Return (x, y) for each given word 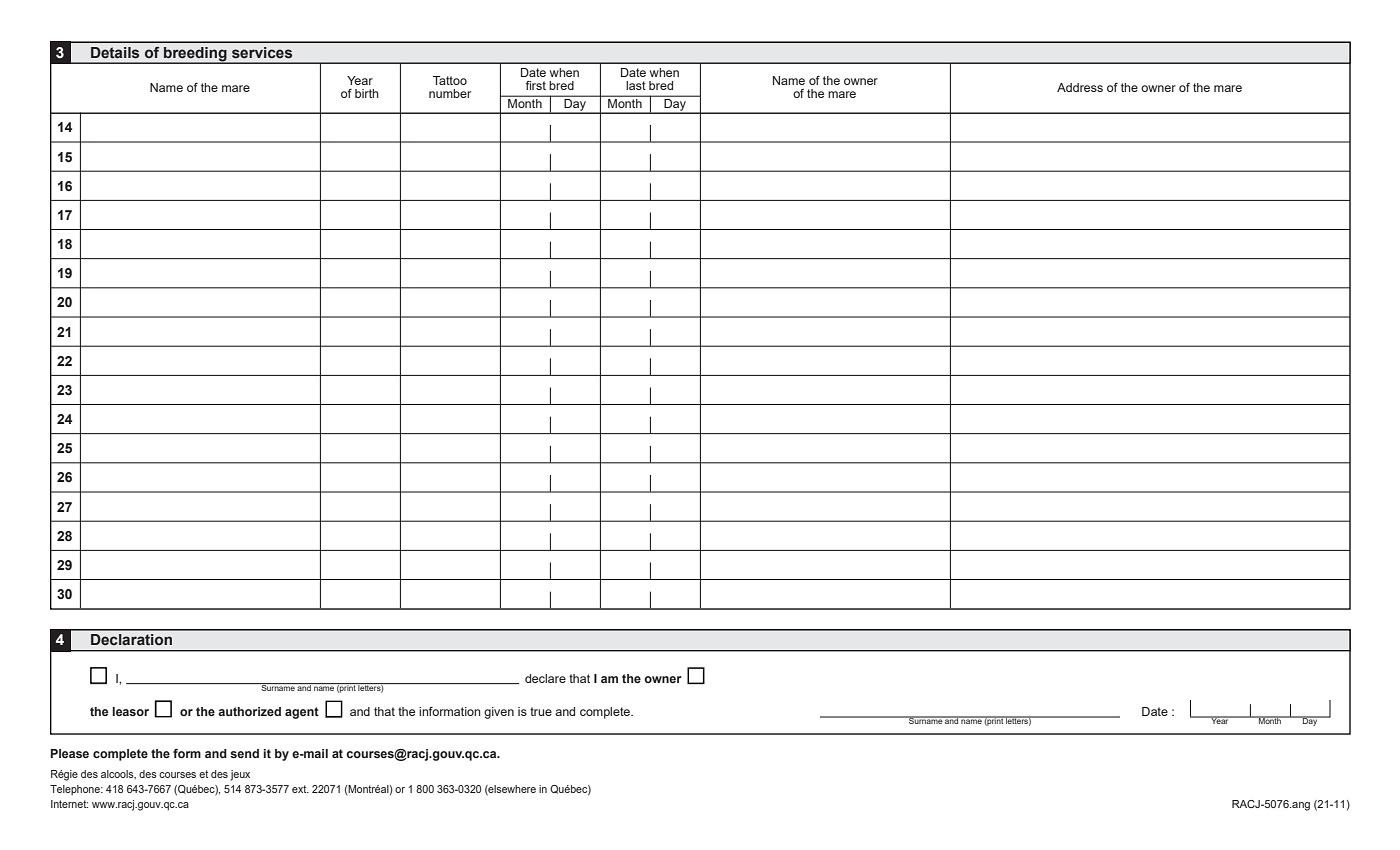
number (450, 93)
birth (367, 93)
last (636, 85)
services (262, 52)
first (536, 85)
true (541, 711)
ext (300, 789)
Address (1080, 87)
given (499, 713)
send (244, 753)
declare (545, 678)
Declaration (131, 639)
